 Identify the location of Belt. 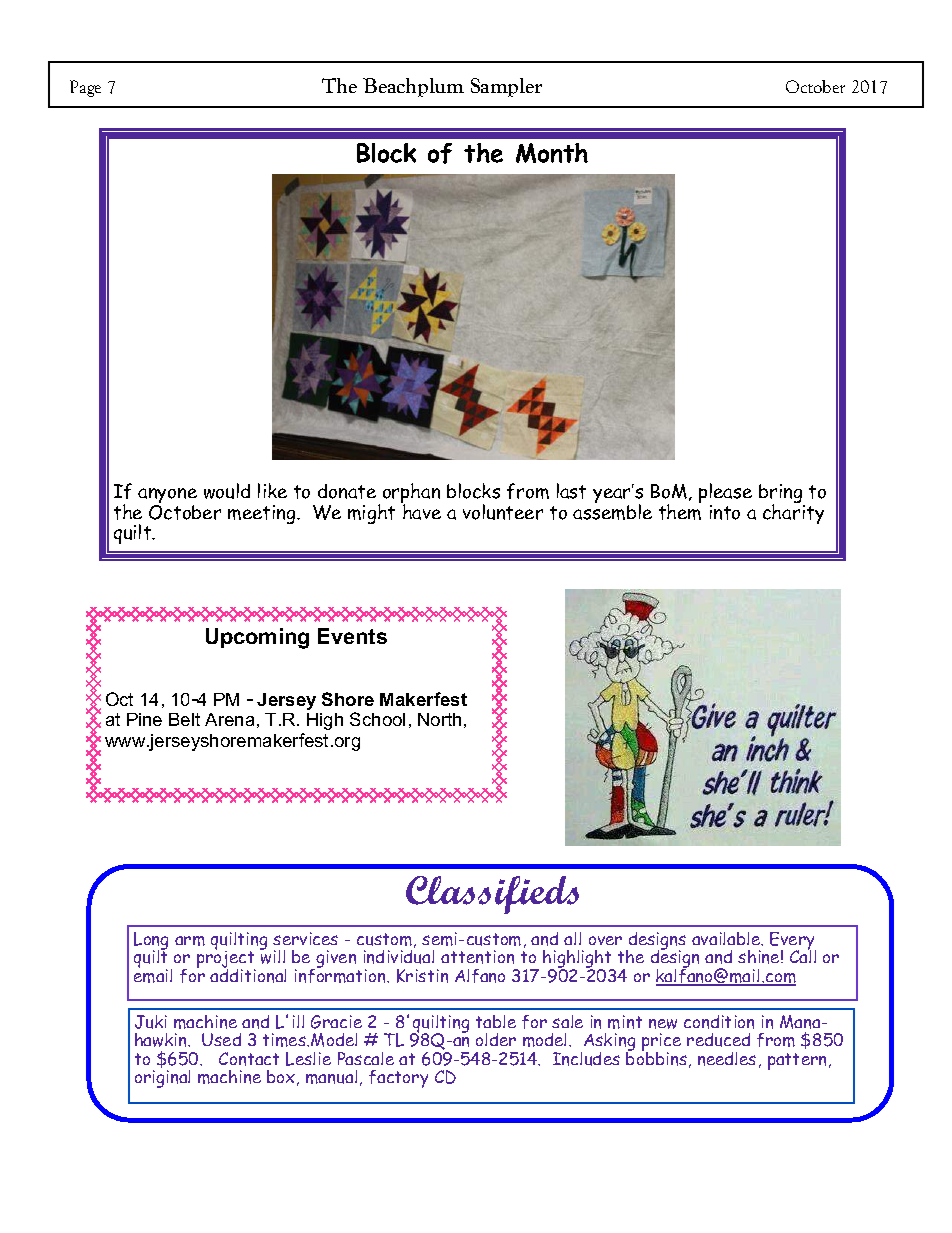
(184, 719).
